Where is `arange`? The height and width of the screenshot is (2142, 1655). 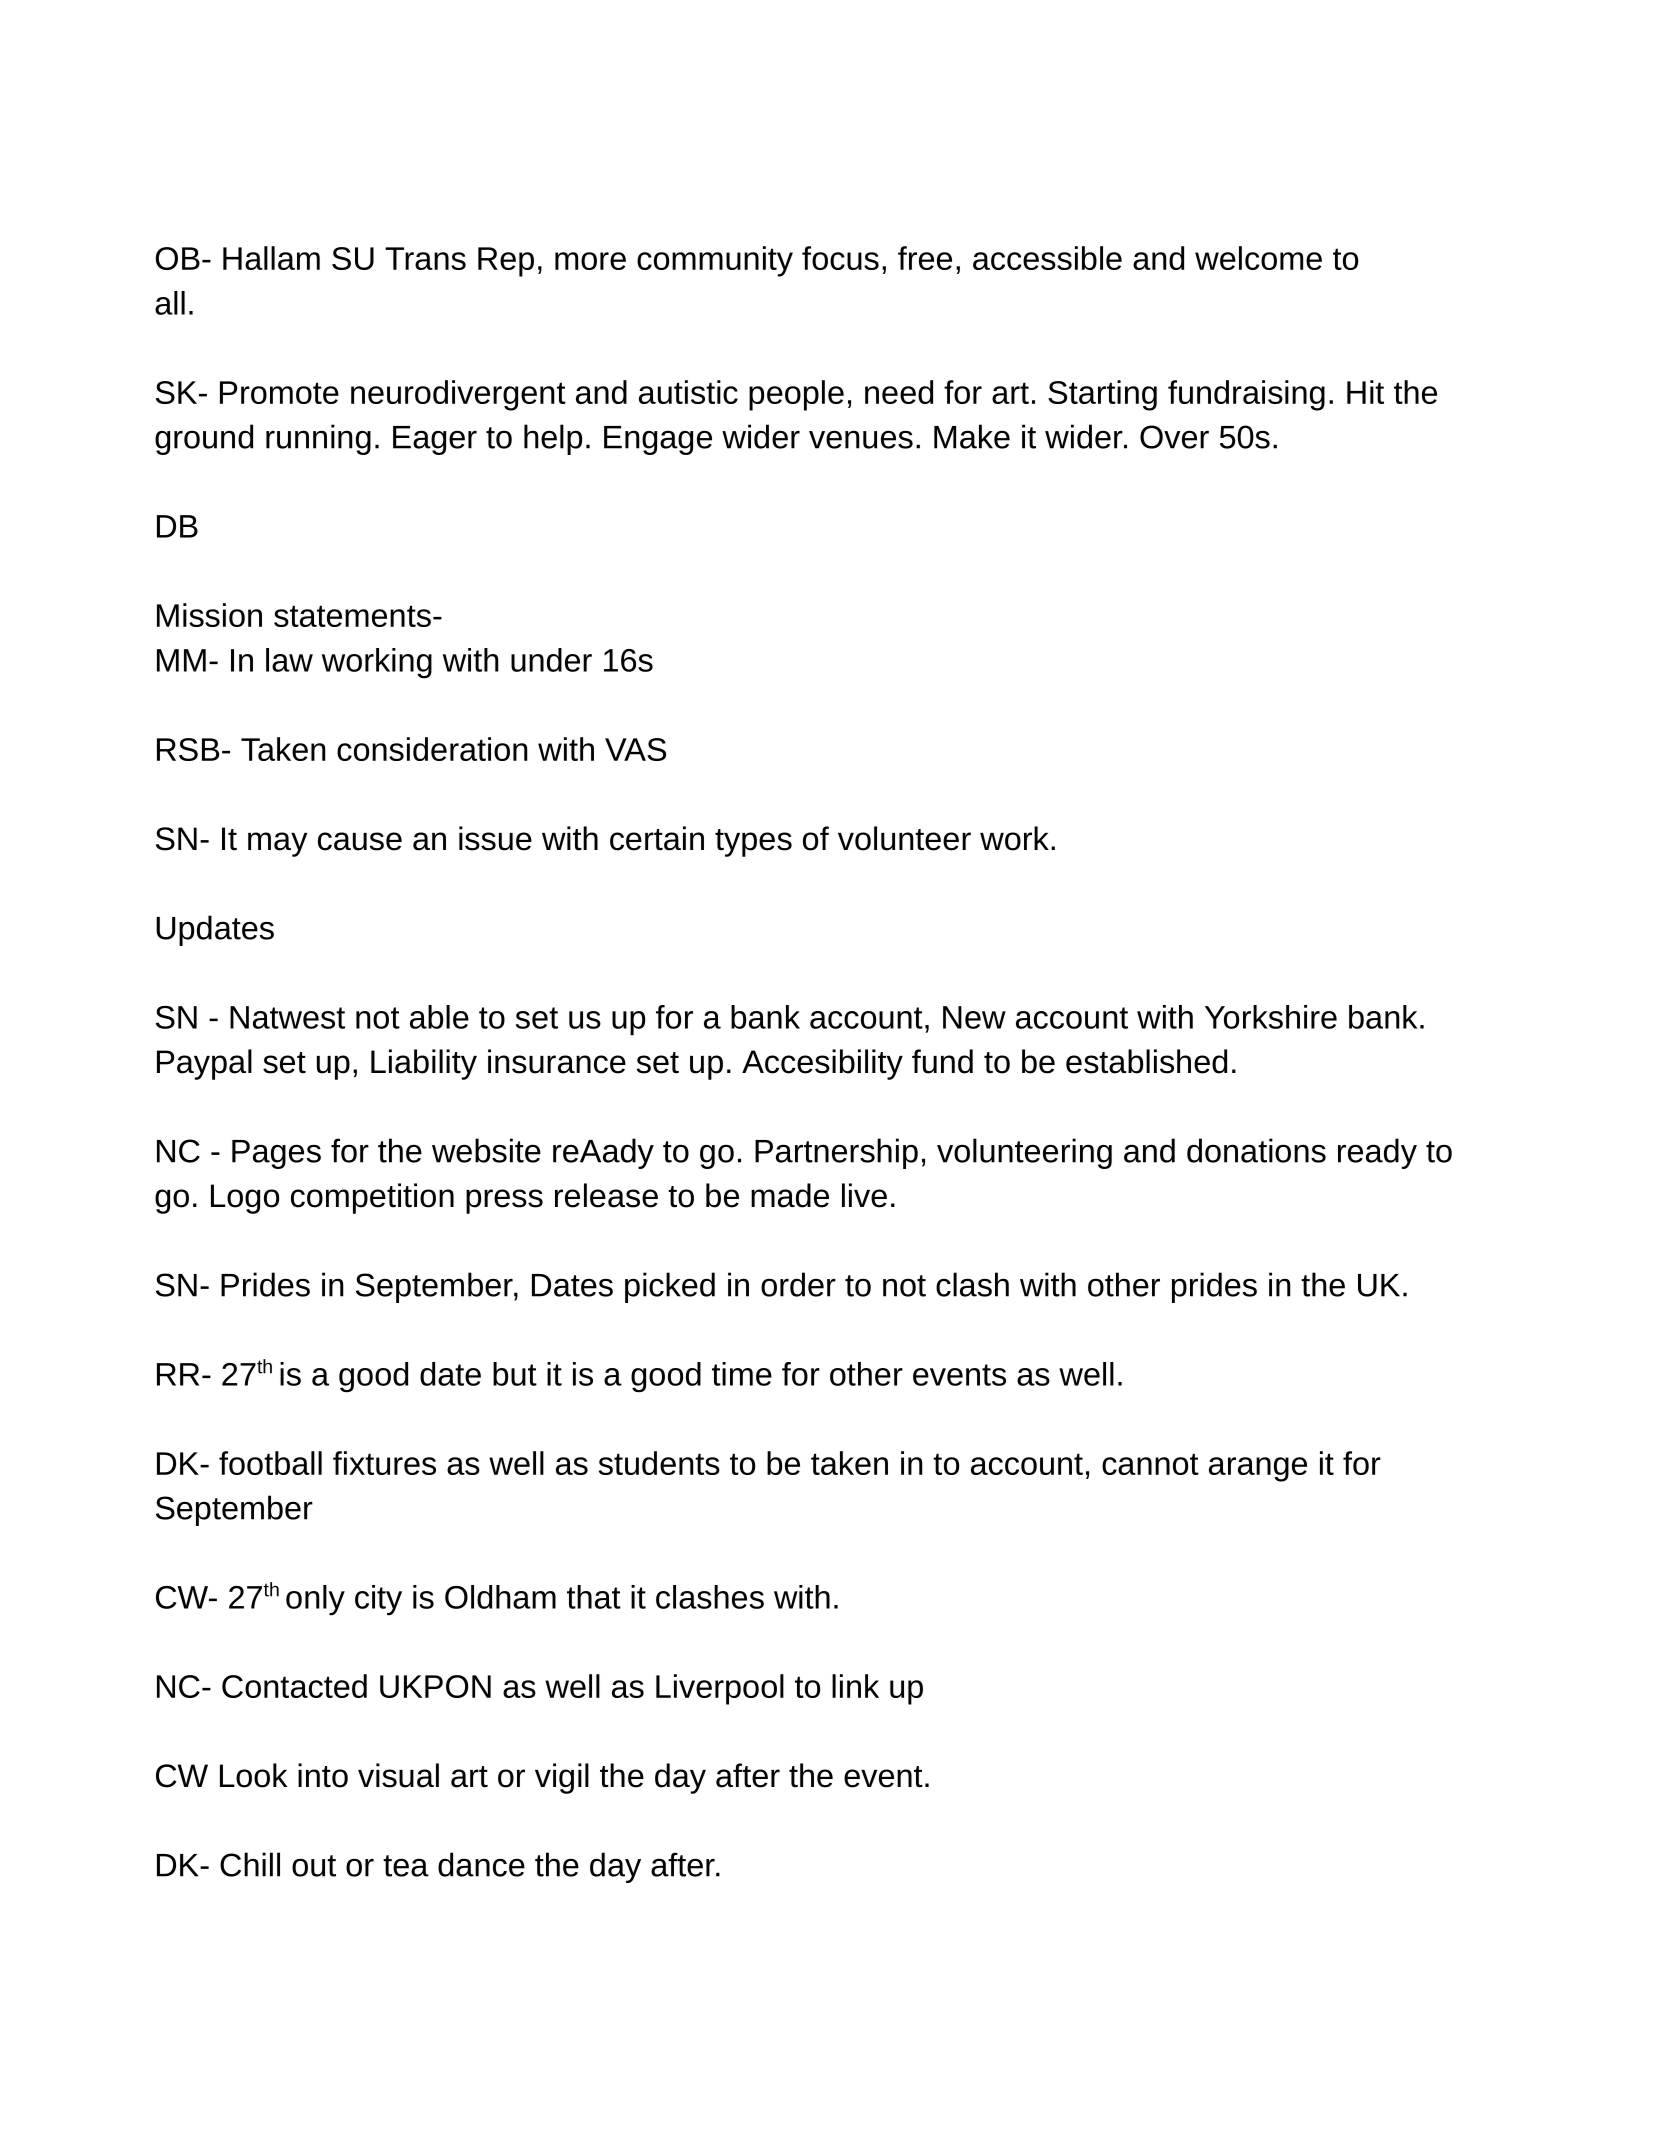
arange is located at coordinates (1258, 1469).
